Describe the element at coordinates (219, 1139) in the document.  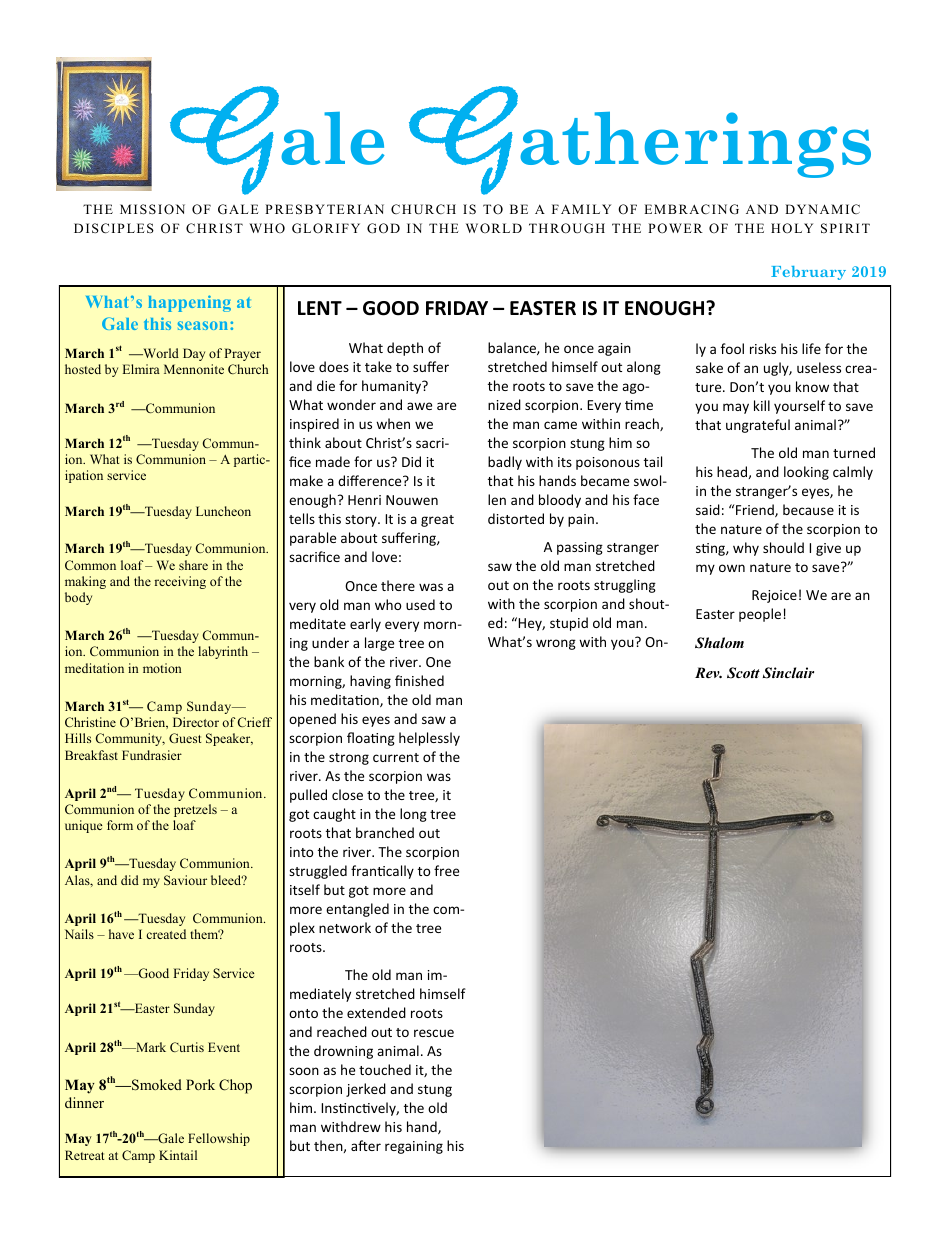
I see `Fellowship` at that location.
